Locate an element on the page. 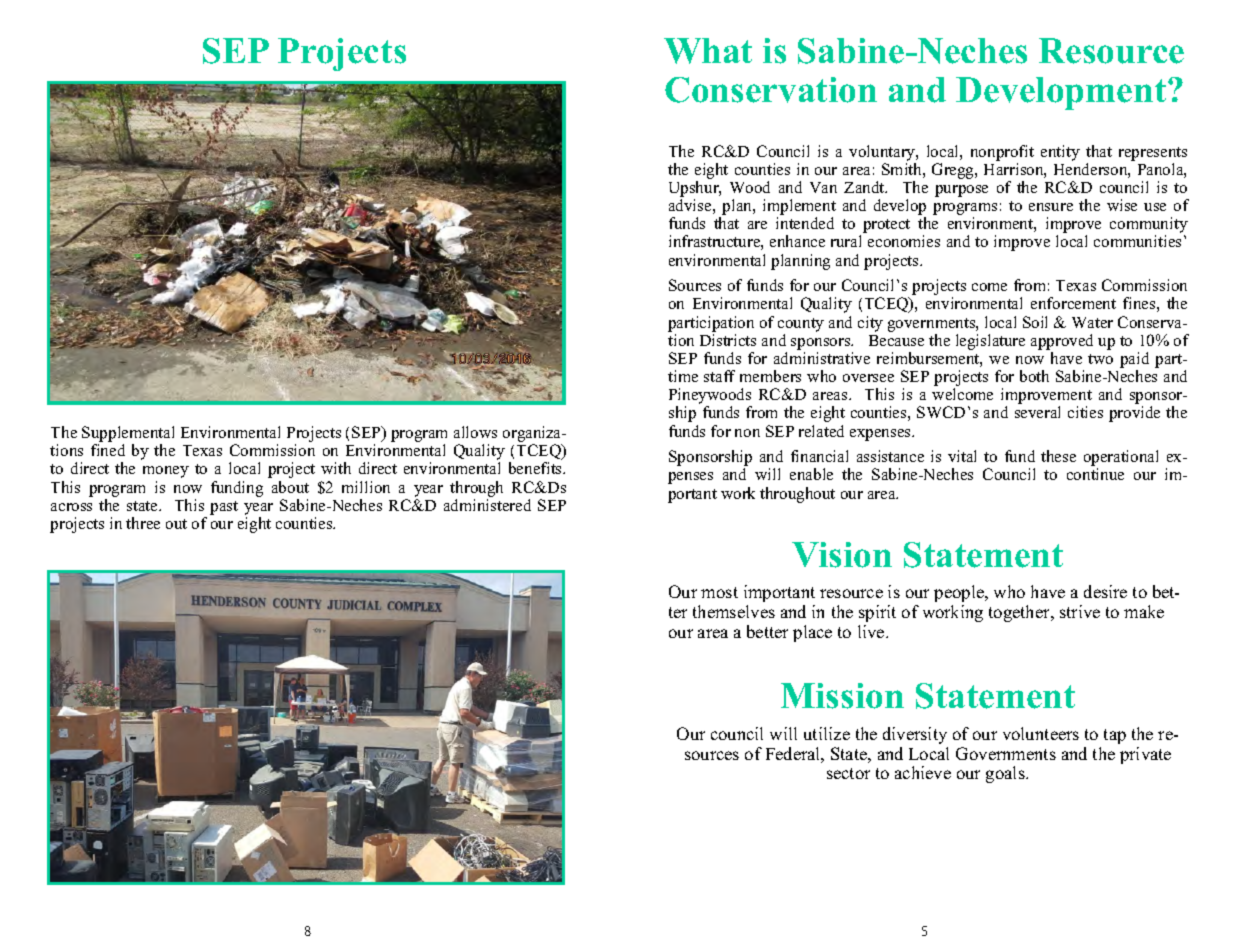 The height and width of the page is (952, 1233). Van is located at coordinates (823, 187).
